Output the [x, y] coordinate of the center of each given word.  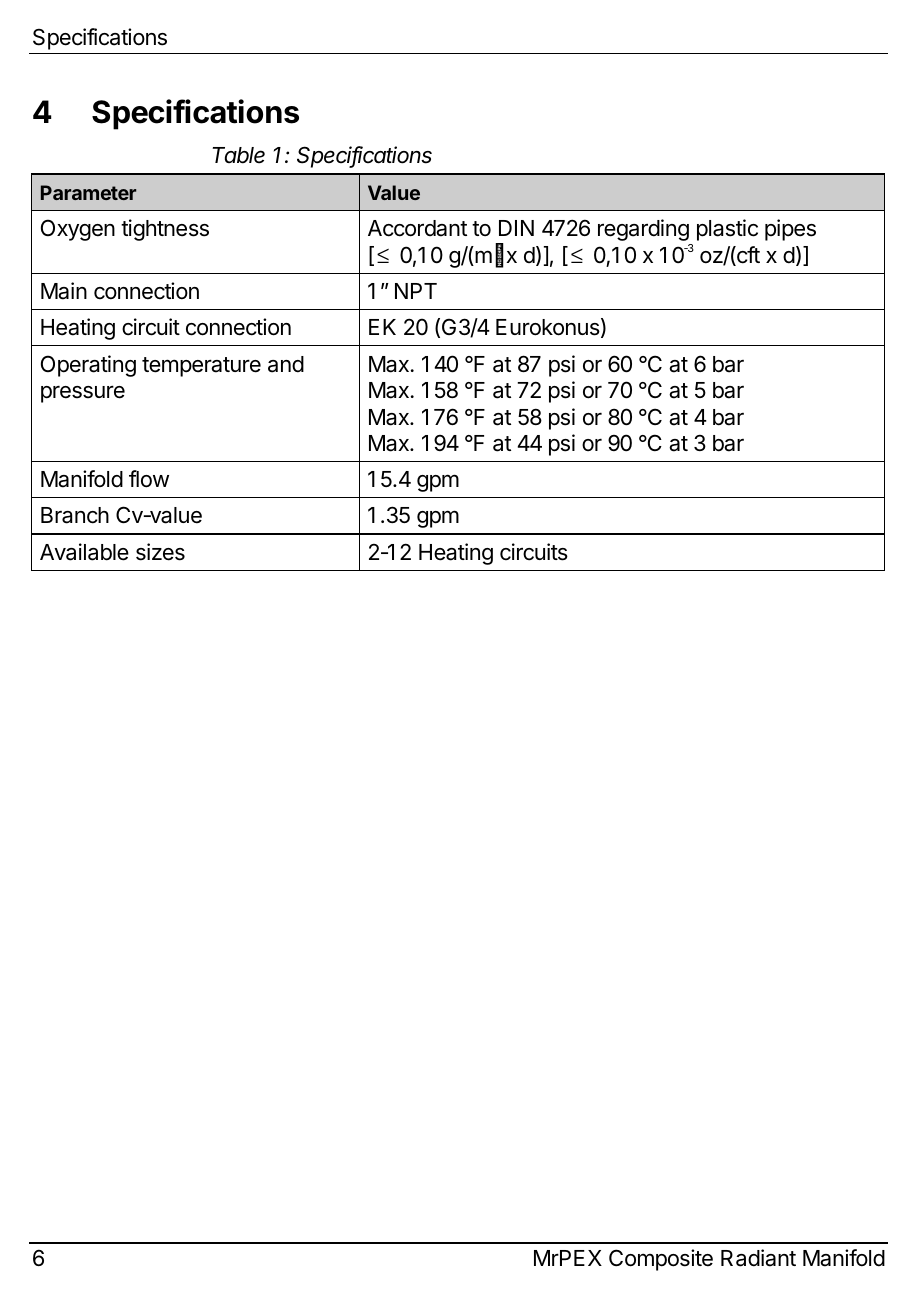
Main [64, 291]
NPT [416, 291]
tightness [165, 230]
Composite [661, 1260]
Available [84, 552]
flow [149, 479]
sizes [160, 552]
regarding [643, 230]
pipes [790, 230]
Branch [75, 515]
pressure [83, 394]
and [286, 364]
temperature [201, 367]
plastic [727, 230]
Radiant [758, 1258]
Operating [88, 366]
